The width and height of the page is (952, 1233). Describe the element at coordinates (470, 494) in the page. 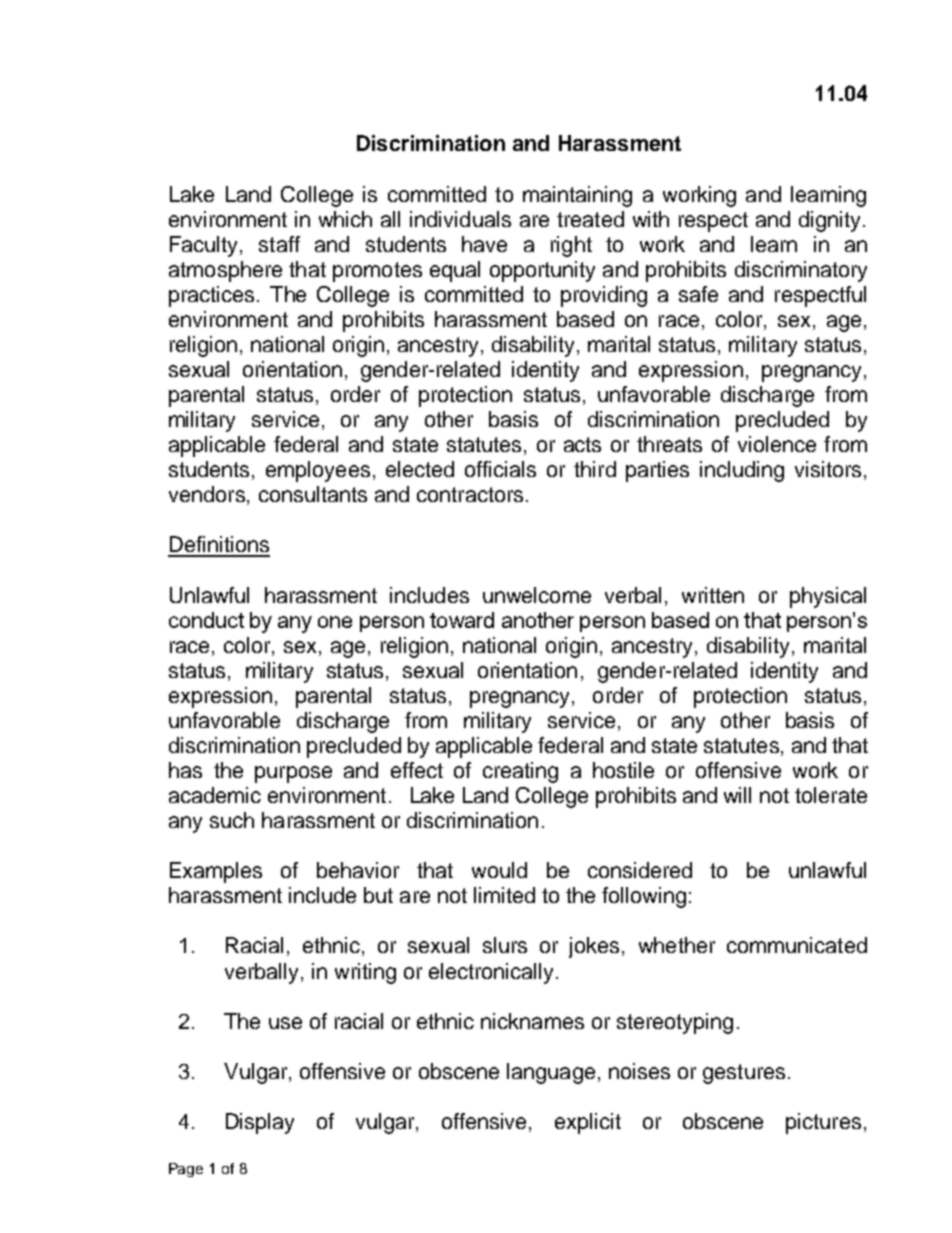

I see `contractors` at that location.
